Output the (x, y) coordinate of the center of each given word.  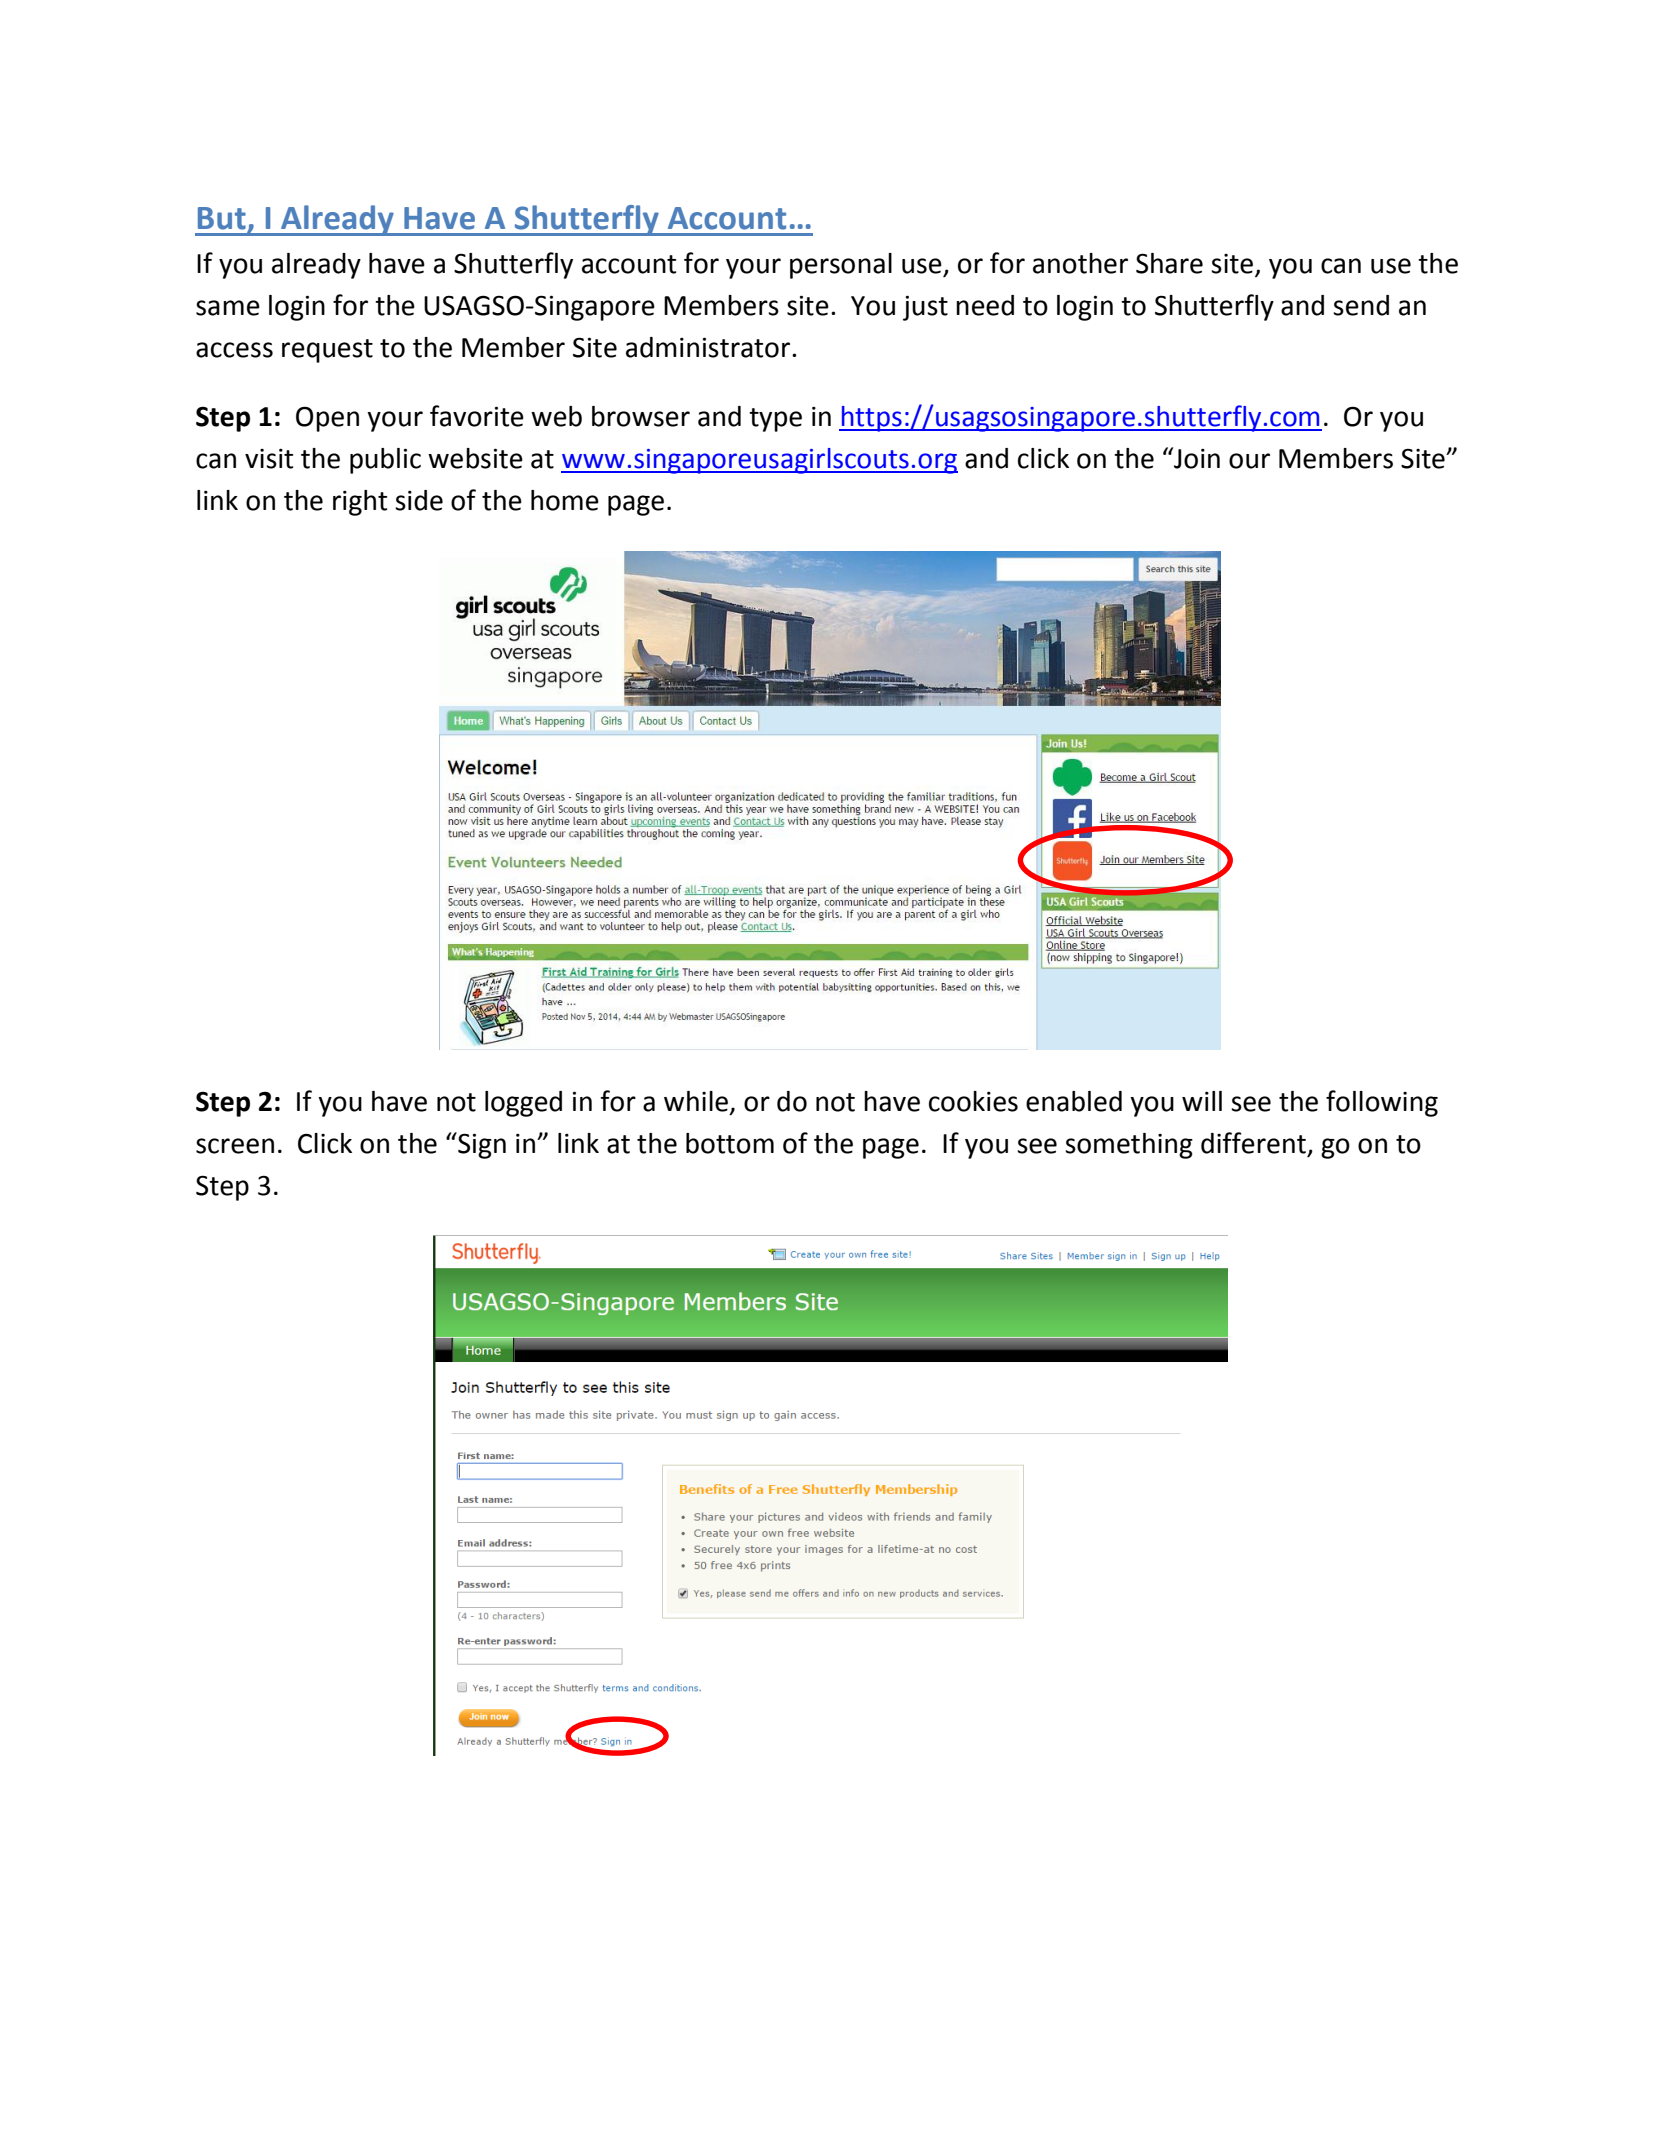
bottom (730, 1143)
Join (1196, 458)
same (228, 308)
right (360, 503)
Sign (481, 1145)
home (565, 500)
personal (841, 266)
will (1202, 1101)
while (696, 1101)
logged (523, 1104)
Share (1169, 263)
